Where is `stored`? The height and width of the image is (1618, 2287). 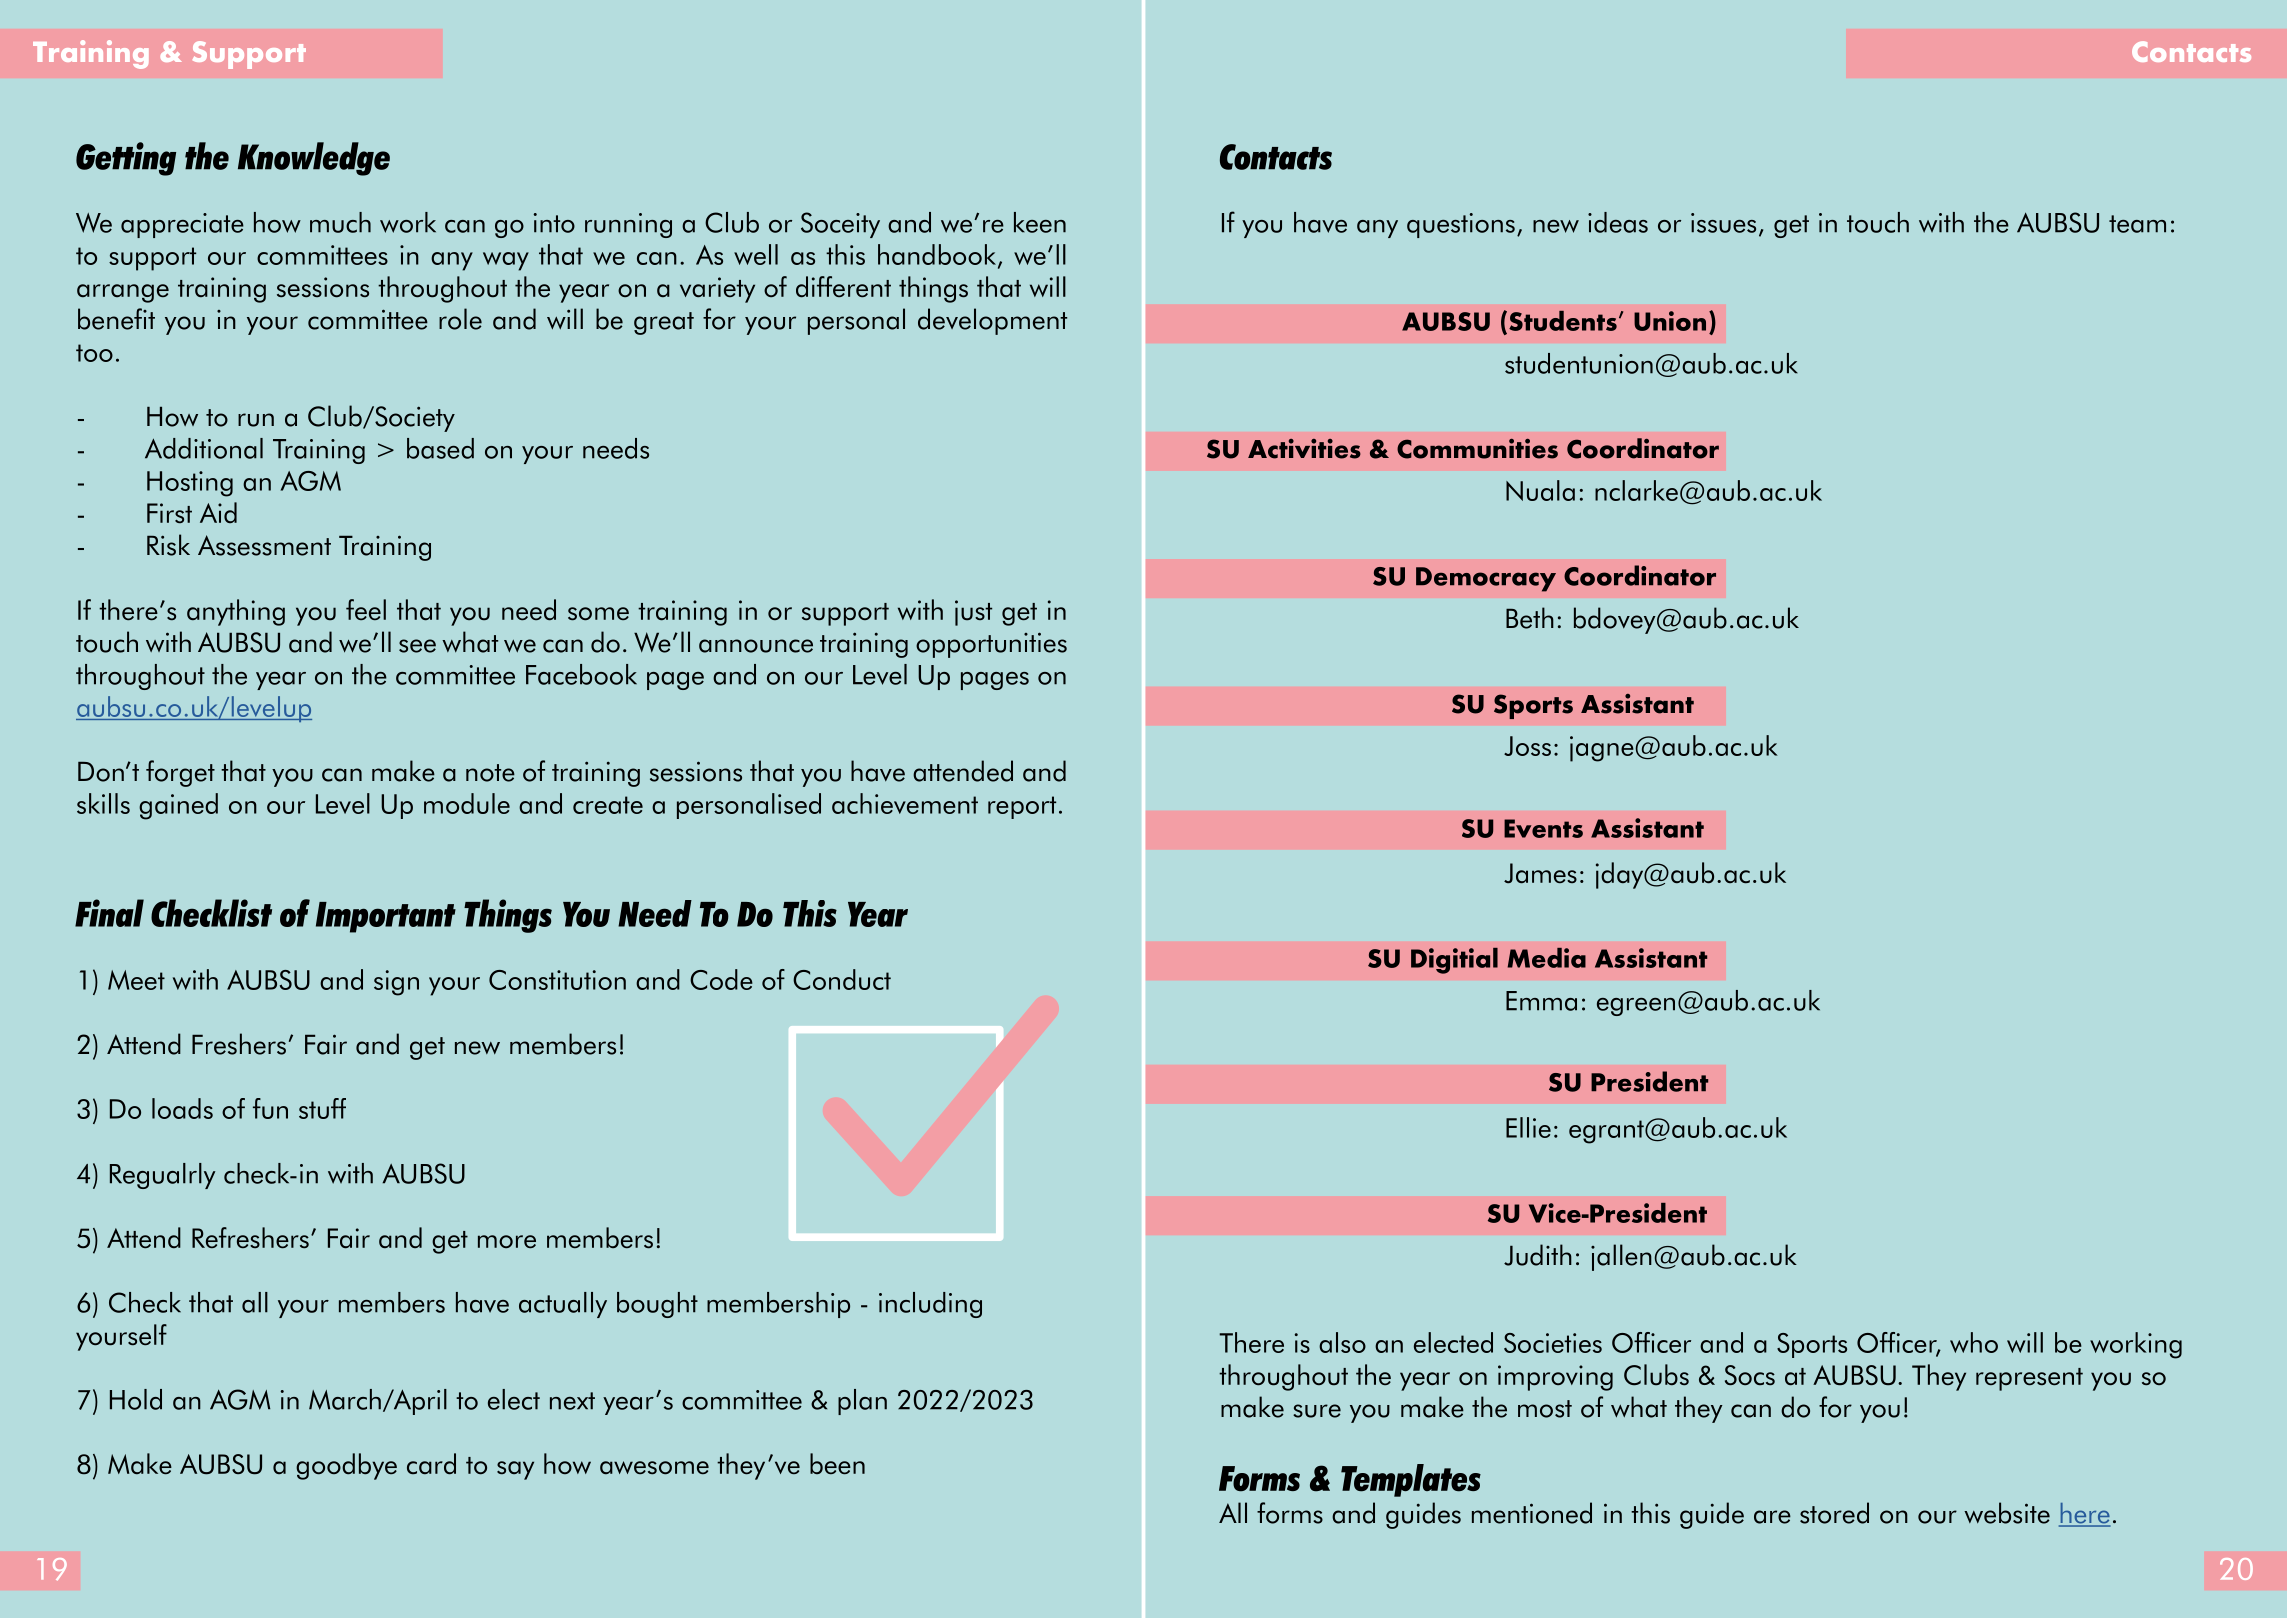 stored is located at coordinates (1834, 1513).
